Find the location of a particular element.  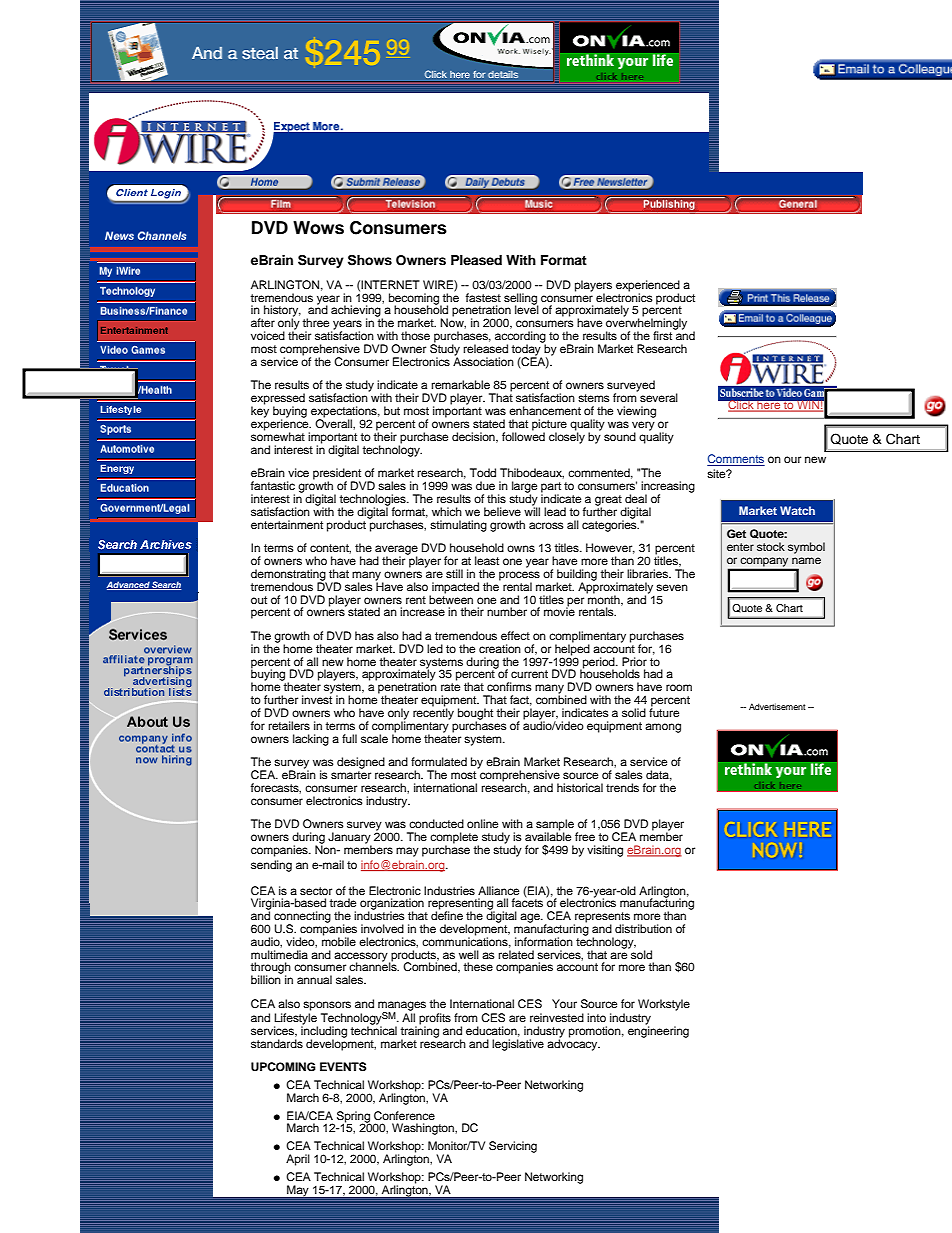

Washington is located at coordinates (424, 1129).
